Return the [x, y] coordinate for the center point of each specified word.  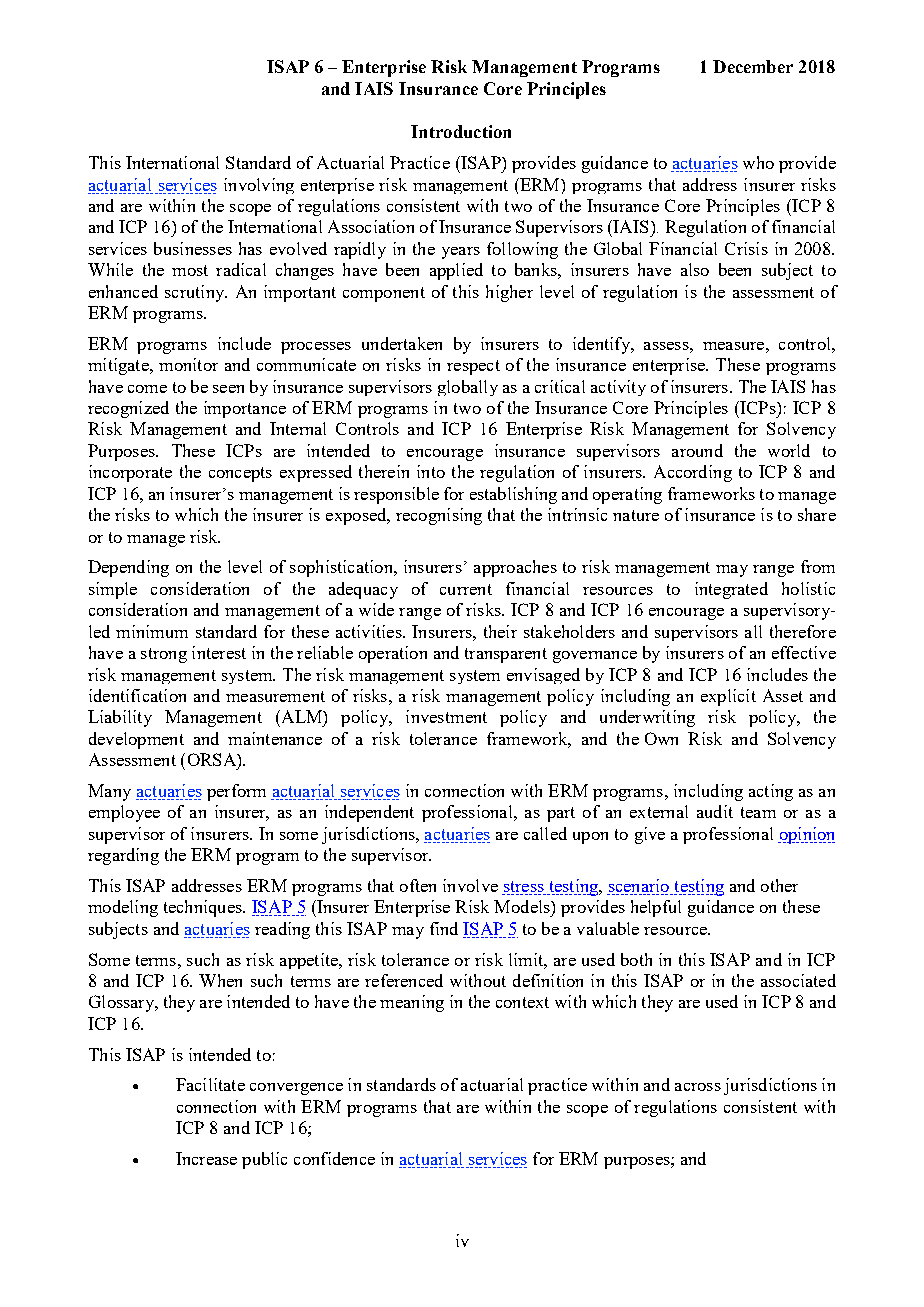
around [697, 450]
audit [715, 811]
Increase [206, 1158]
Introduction [461, 131]
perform [236, 792]
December [753, 66]
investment [446, 716]
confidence [334, 1158]
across [698, 1087]
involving [259, 186]
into [431, 471]
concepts [240, 474]
